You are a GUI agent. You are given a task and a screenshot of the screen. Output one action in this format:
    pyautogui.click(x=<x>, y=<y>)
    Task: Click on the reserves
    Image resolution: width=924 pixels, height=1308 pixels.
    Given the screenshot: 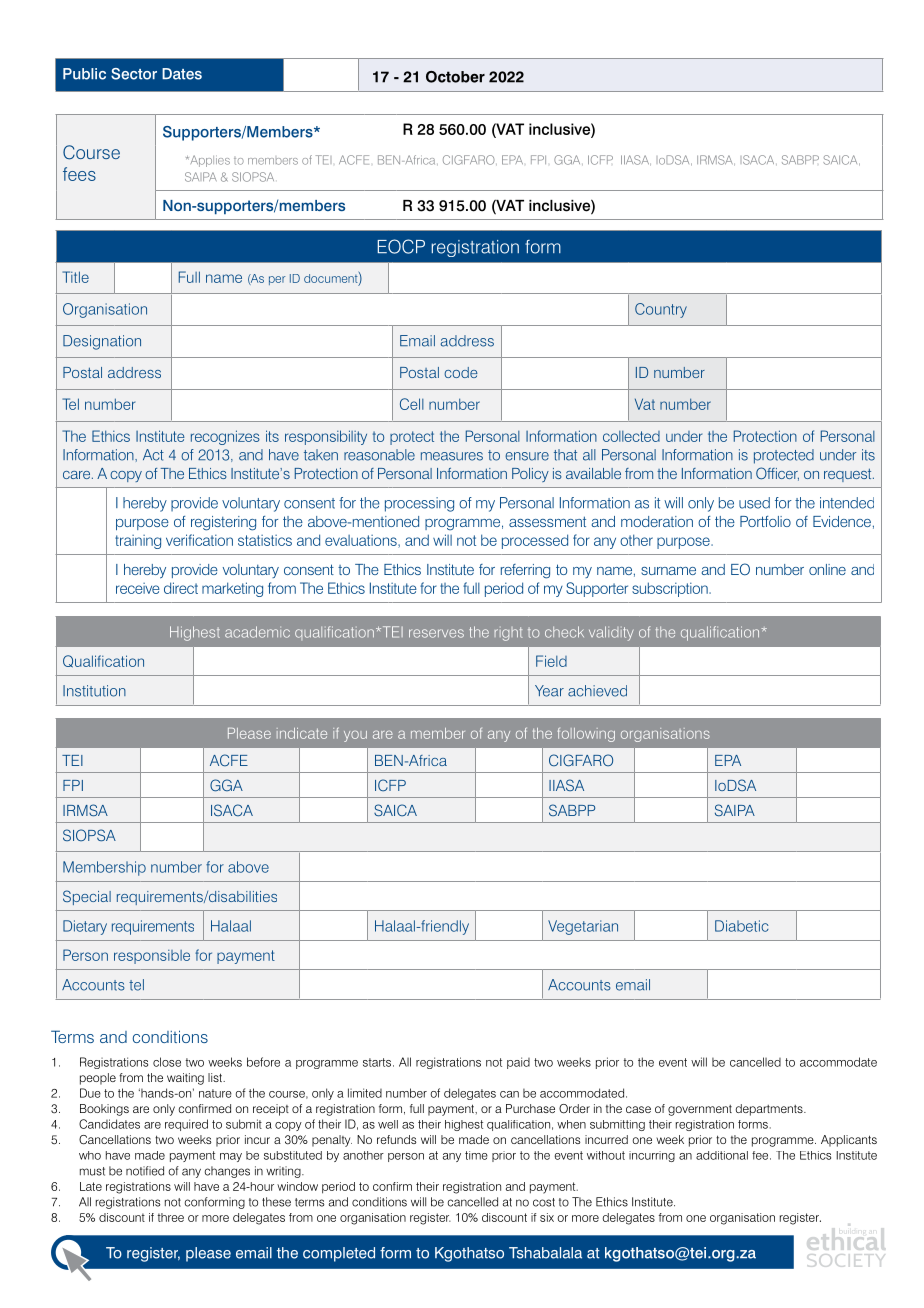 What is the action you would take?
    pyautogui.click(x=436, y=633)
